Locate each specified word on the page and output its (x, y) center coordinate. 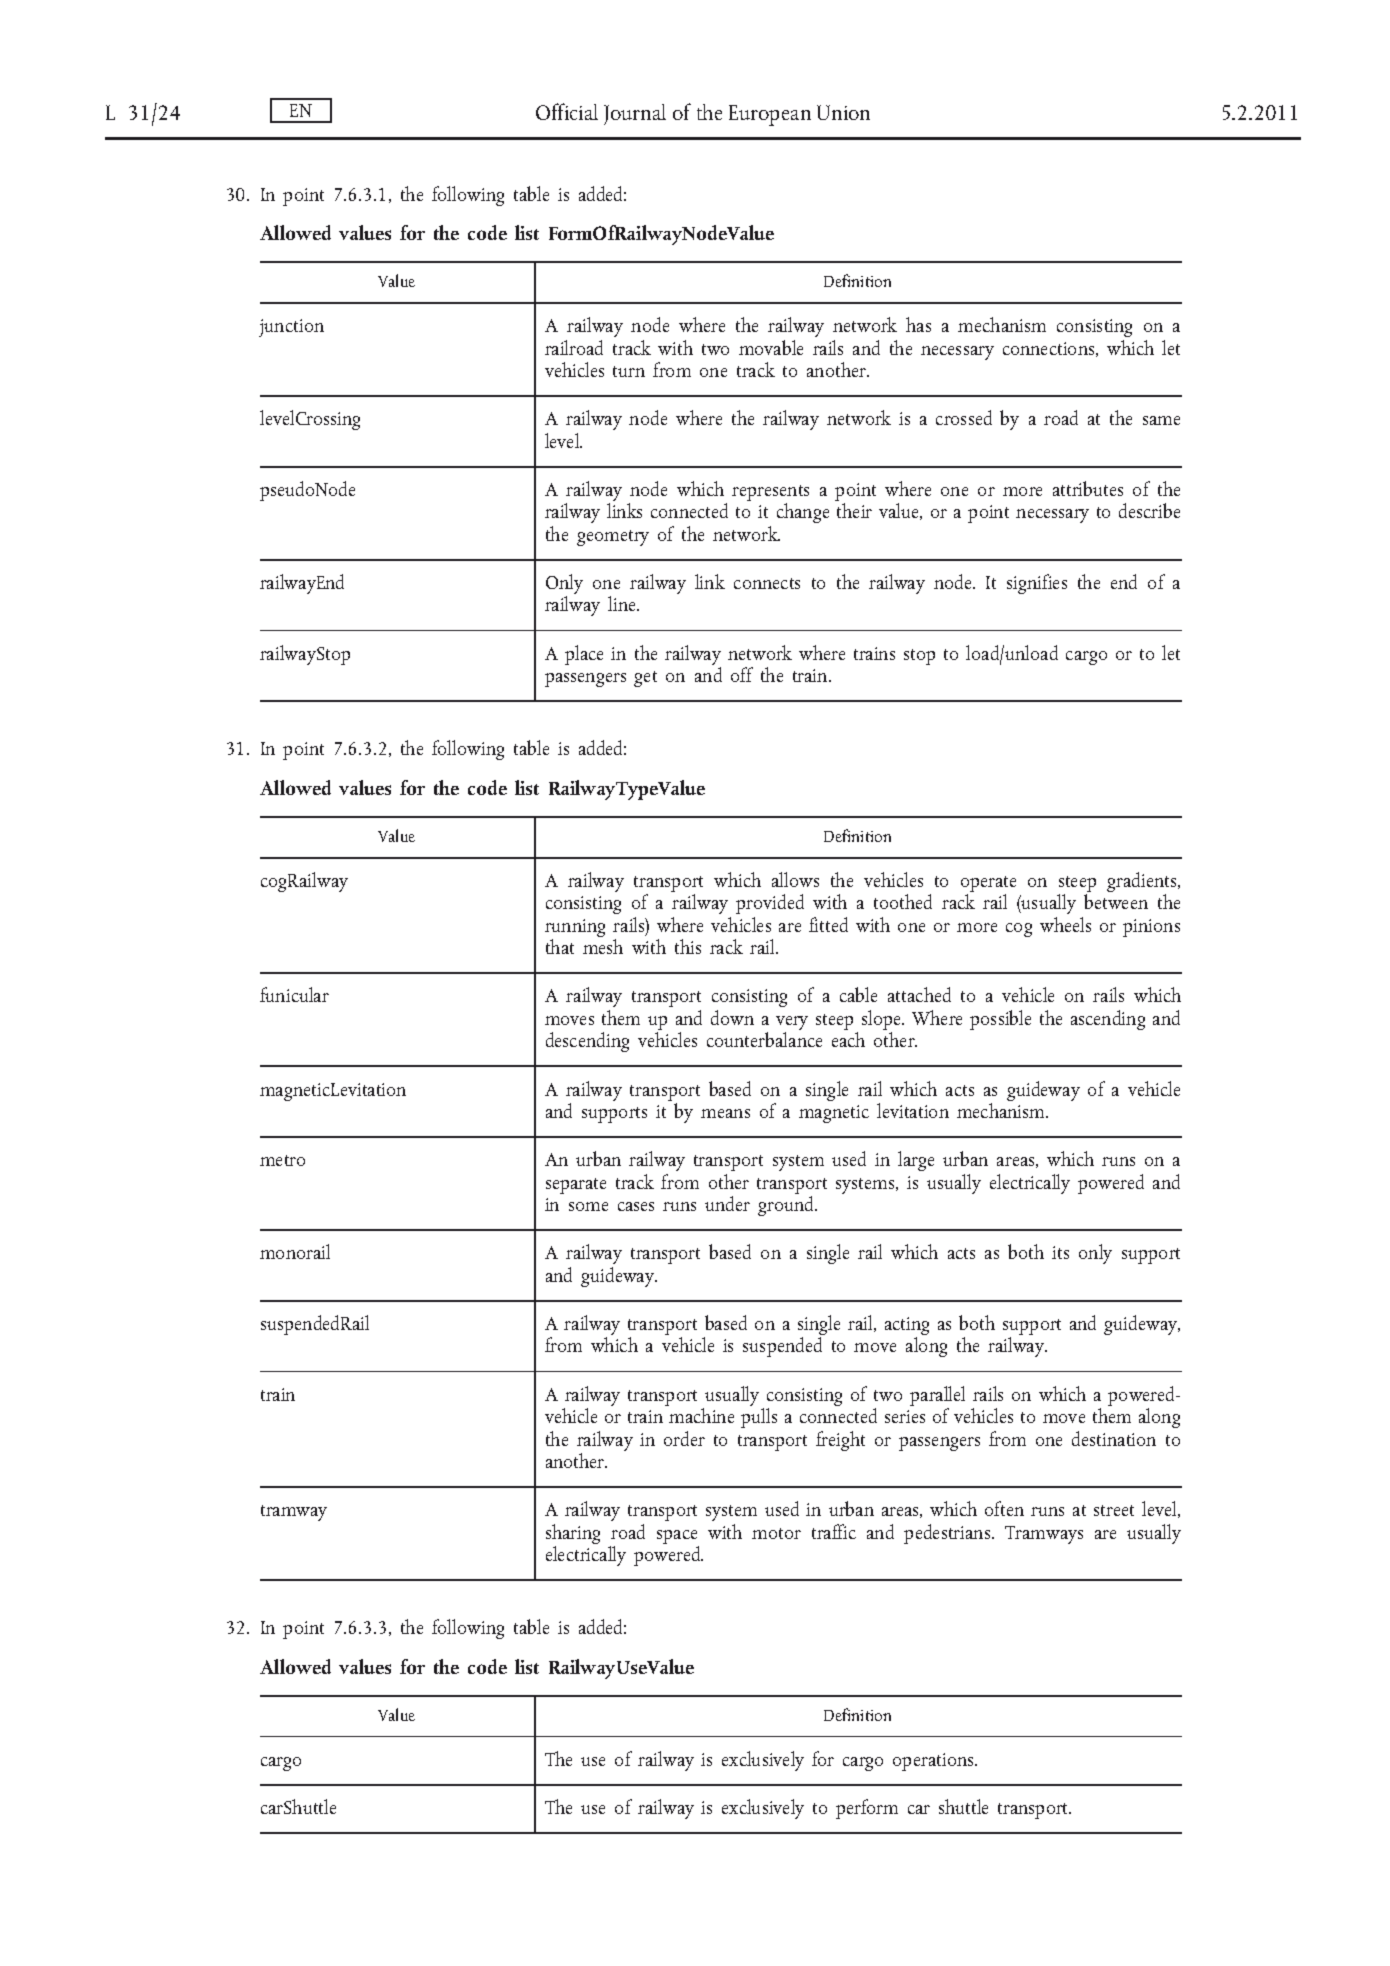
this (688, 946)
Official (567, 111)
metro (282, 1160)
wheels (1065, 924)
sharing (573, 1535)
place (584, 655)
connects (767, 583)
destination (1114, 1438)
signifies (1037, 584)
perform (867, 1809)
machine (701, 1415)
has (918, 324)
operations (934, 1762)
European (770, 115)
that (560, 946)
